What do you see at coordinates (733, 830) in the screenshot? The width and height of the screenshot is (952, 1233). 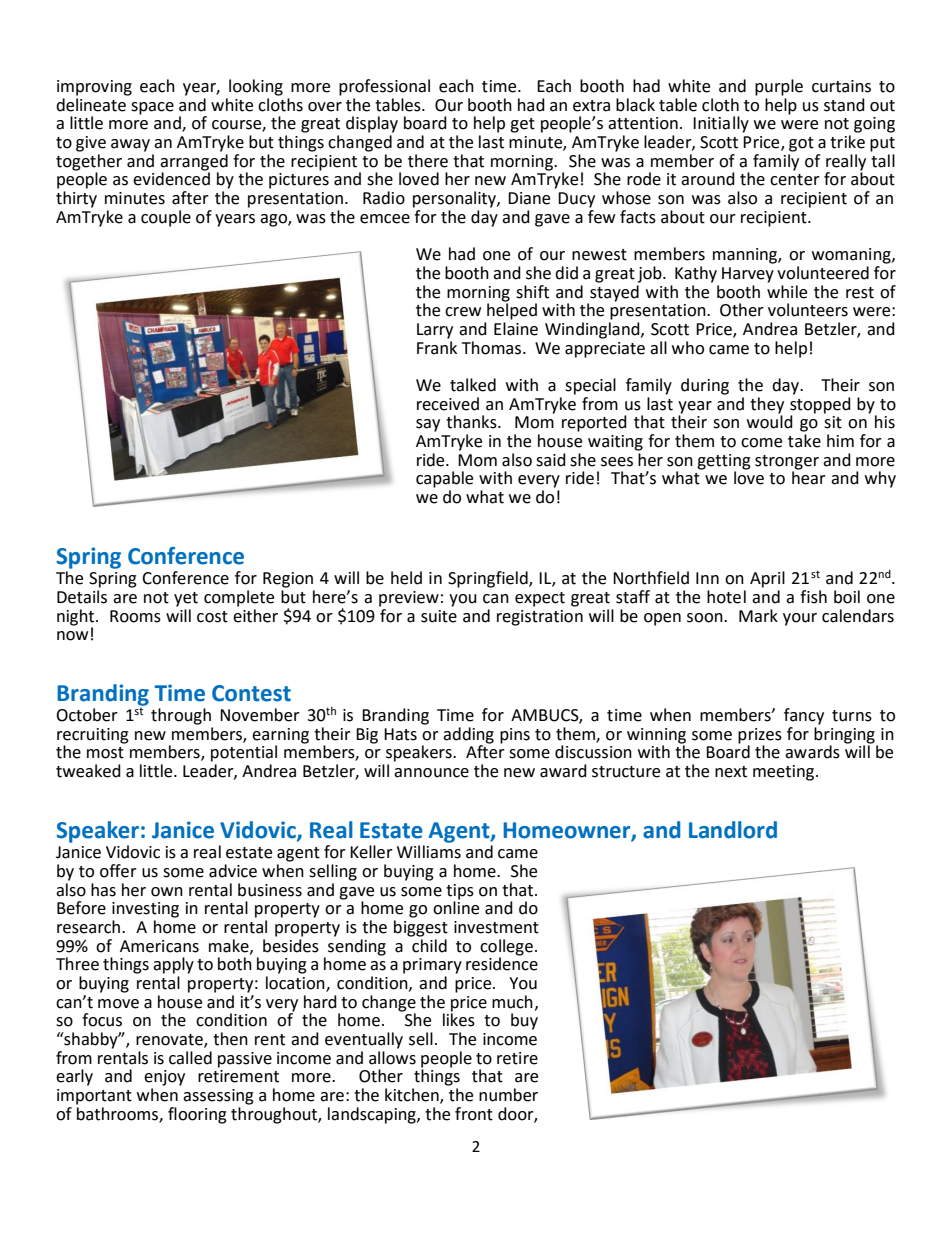 I see `Landlord` at bounding box center [733, 830].
